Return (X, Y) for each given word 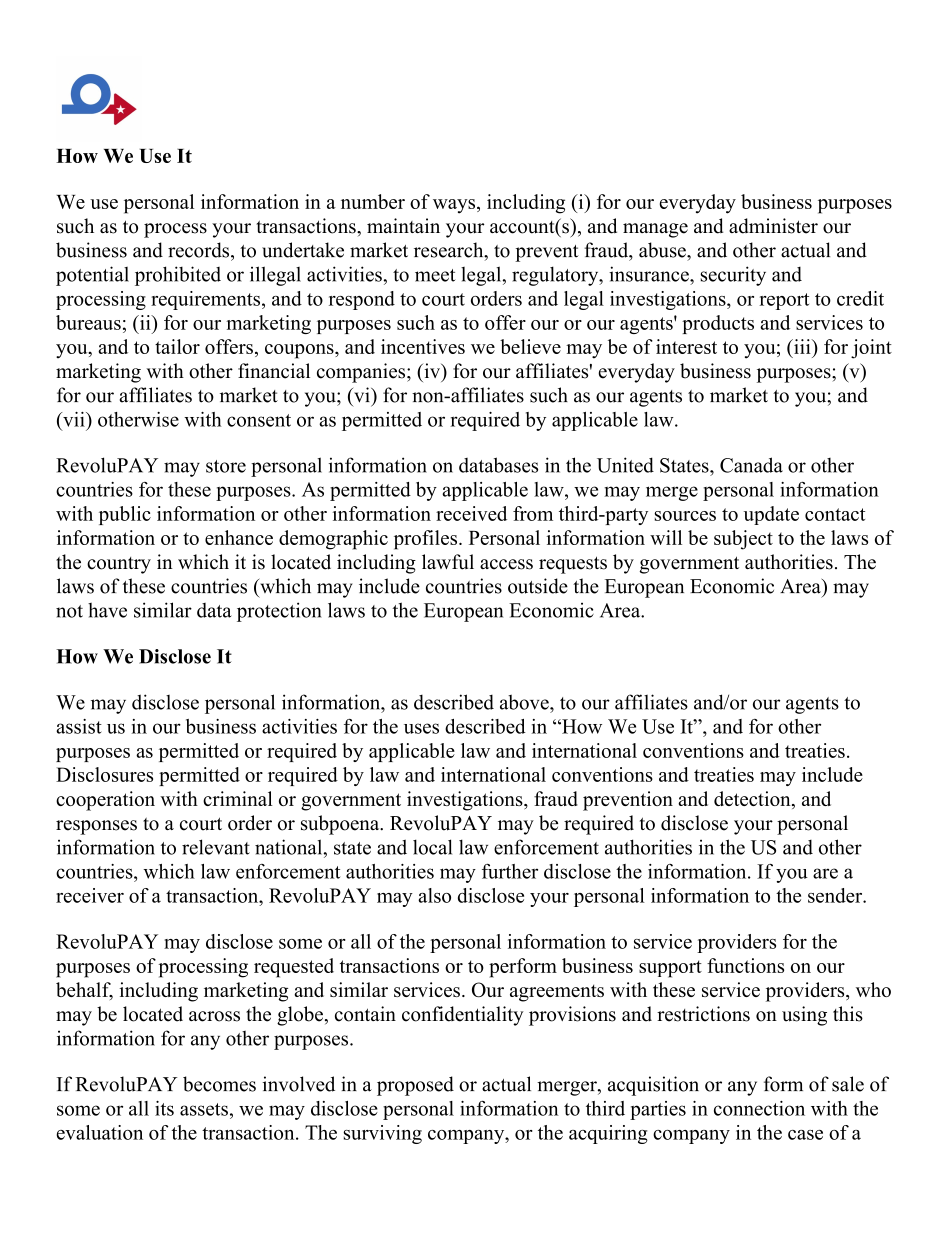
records (200, 250)
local (432, 847)
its (164, 1108)
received (471, 513)
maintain (403, 225)
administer (773, 226)
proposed (415, 1086)
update (771, 515)
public (125, 515)
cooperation (105, 801)
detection (753, 800)
